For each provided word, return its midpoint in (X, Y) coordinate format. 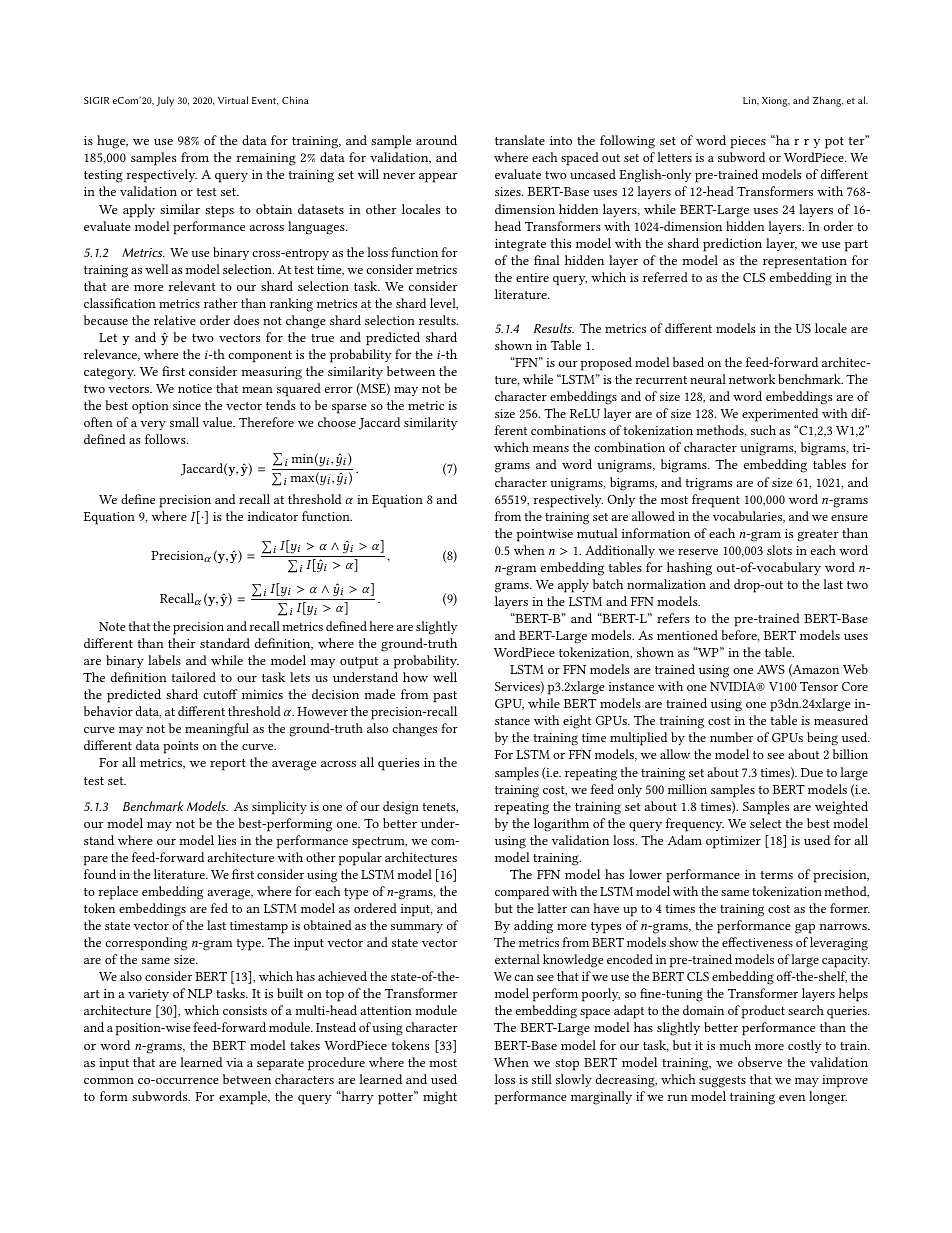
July (165, 101)
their (182, 643)
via (234, 1062)
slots (779, 550)
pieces (748, 142)
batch (608, 584)
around (436, 140)
